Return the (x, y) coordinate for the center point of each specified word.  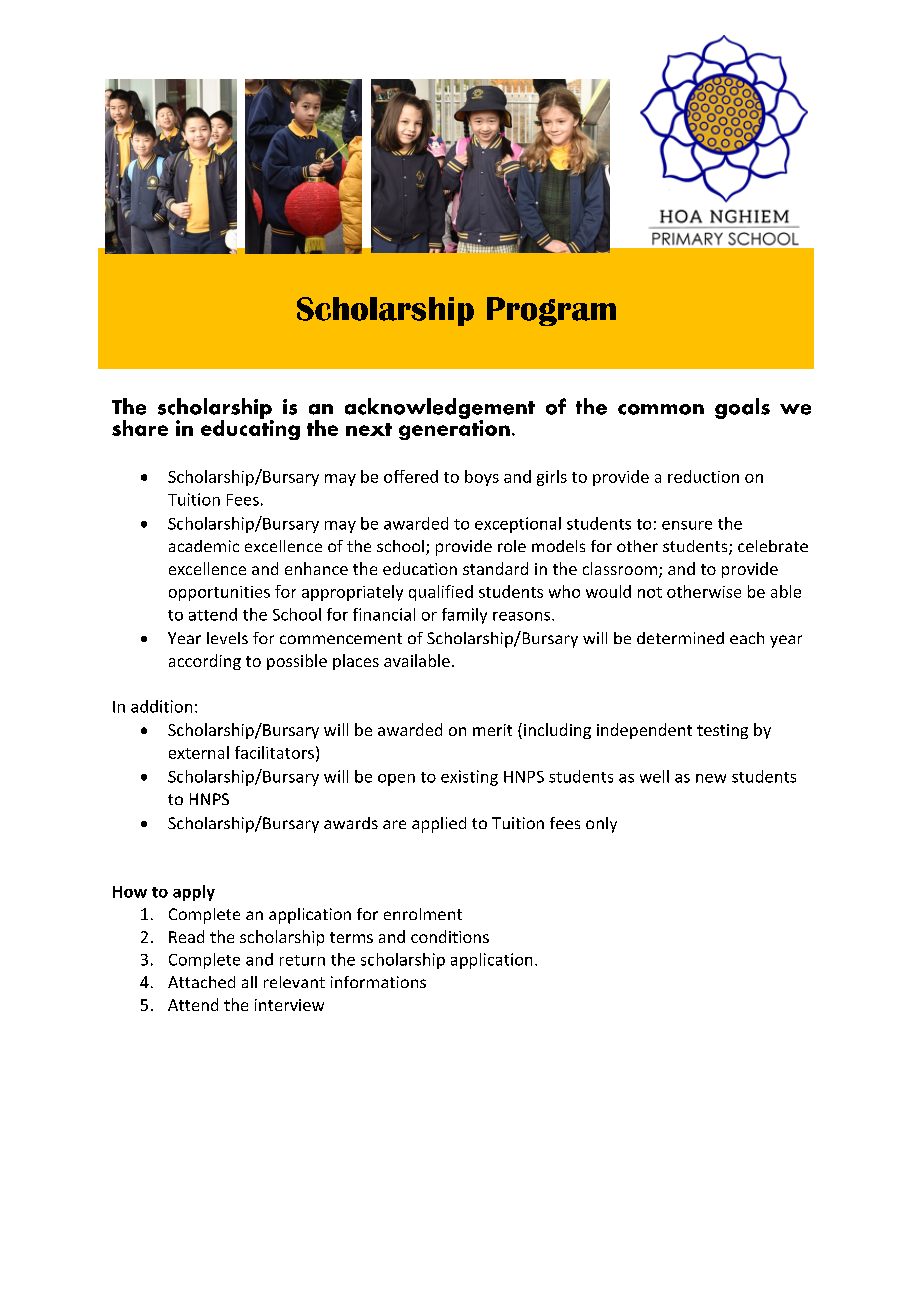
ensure (687, 525)
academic (204, 546)
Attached (201, 982)
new (711, 778)
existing (469, 778)
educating (250, 428)
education (420, 568)
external (199, 752)
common (661, 409)
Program (551, 311)
